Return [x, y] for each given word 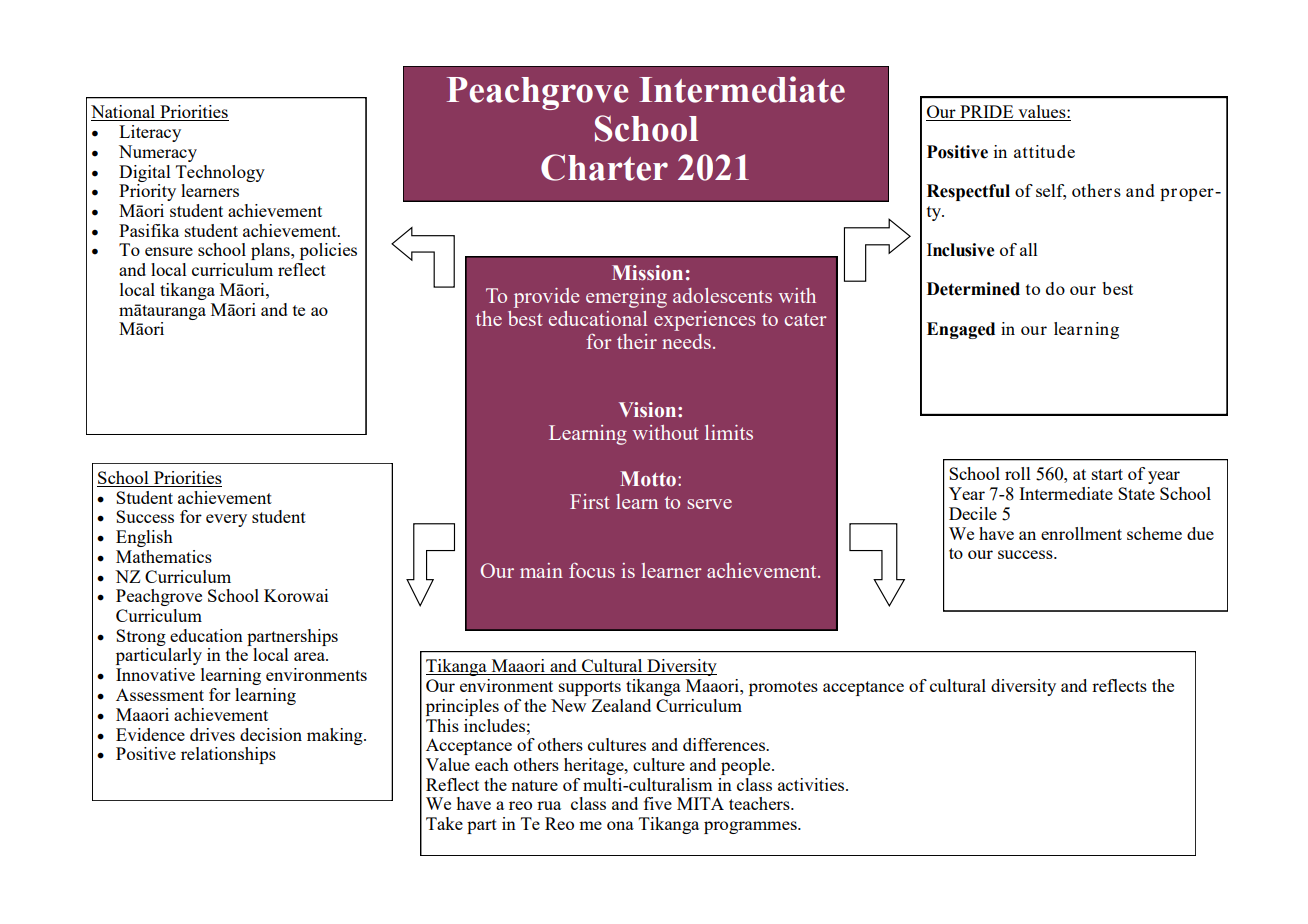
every [226, 520]
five [658, 803]
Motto [649, 479]
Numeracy [158, 153]
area [310, 656]
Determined [973, 289]
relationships [228, 755]
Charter [604, 167]
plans [271, 251]
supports [590, 688]
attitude [1044, 151]
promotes [783, 688]
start [1107, 474]
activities [812, 784]
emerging [626, 298]
